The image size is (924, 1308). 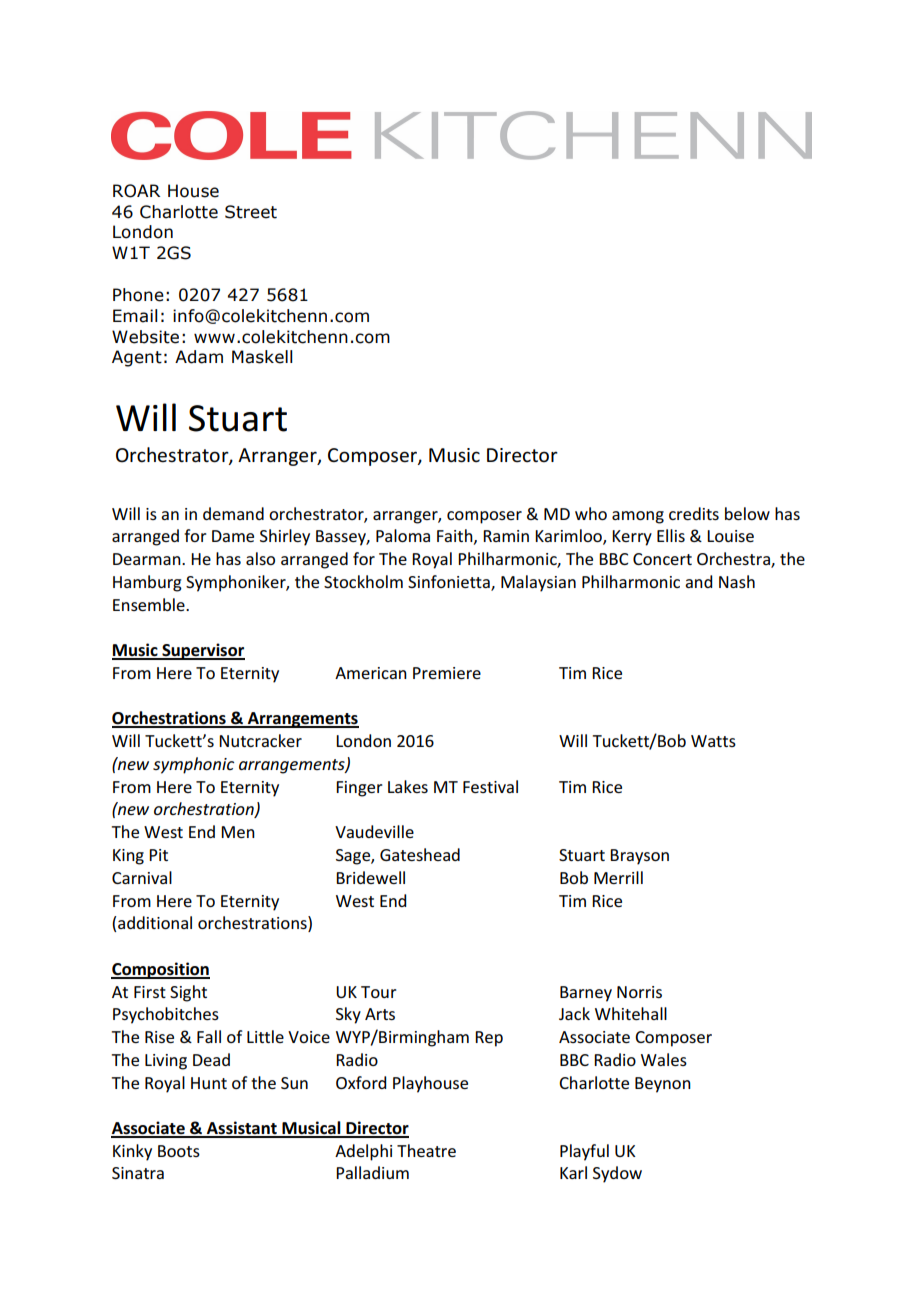 What do you see at coordinates (179, 1151) in the screenshot?
I see `Boots` at bounding box center [179, 1151].
